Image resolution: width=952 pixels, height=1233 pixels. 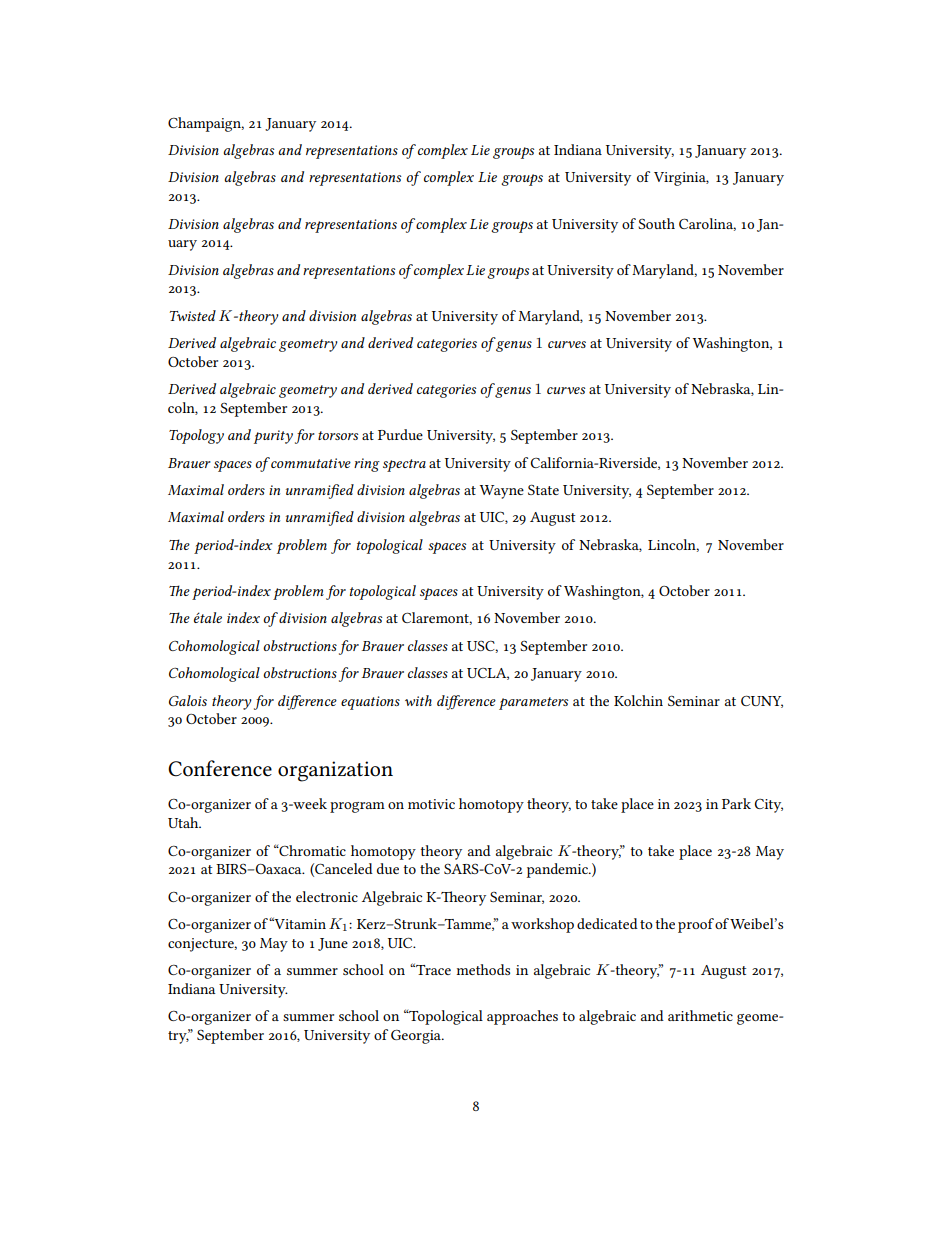 What do you see at coordinates (736, 803) in the page?
I see `Park` at bounding box center [736, 803].
